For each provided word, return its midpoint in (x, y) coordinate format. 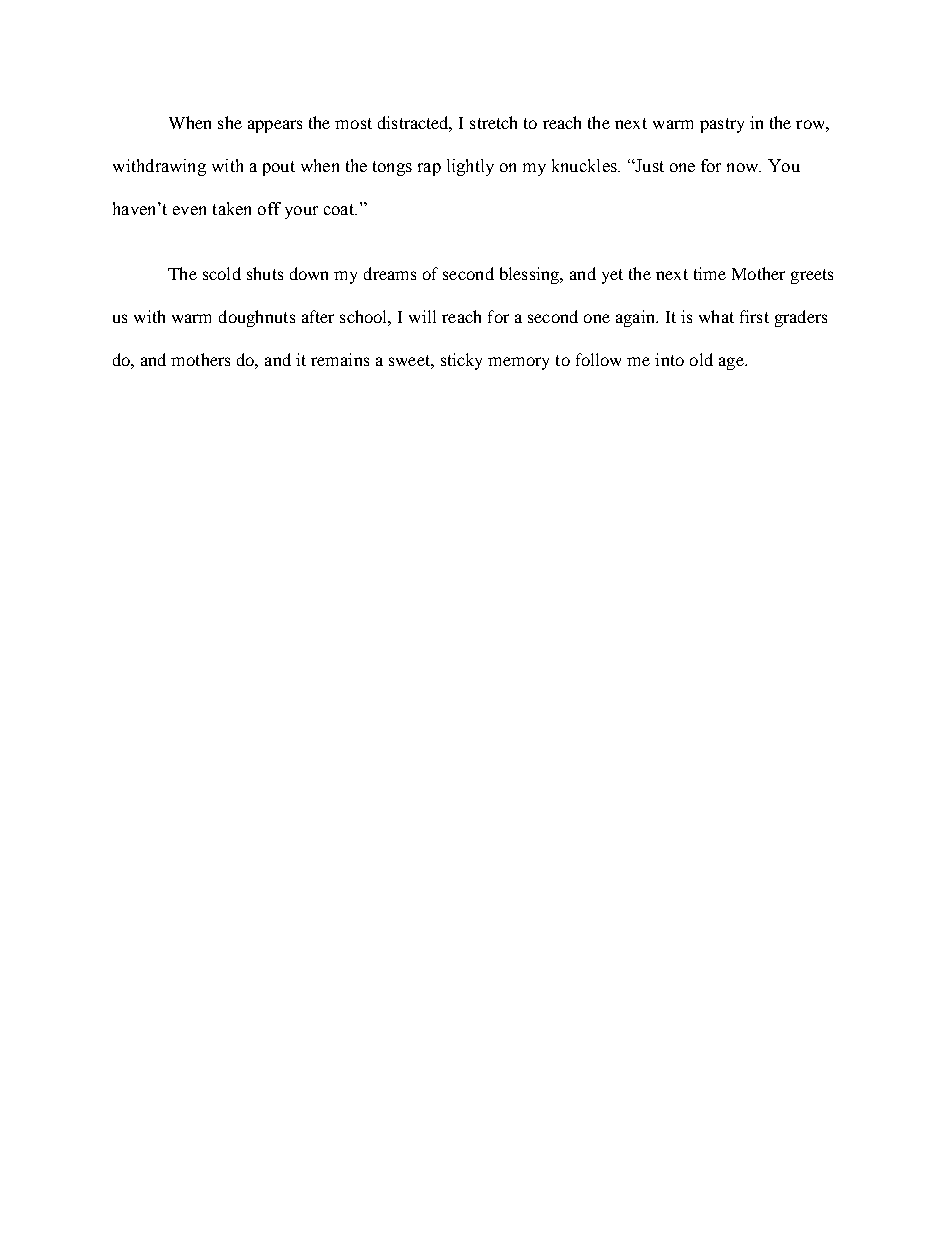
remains (340, 359)
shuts (265, 273)
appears (275, 126)
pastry (722, 125)
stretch (493, 122)
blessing (531, 275)
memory (518, 363)
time (710, 273)
